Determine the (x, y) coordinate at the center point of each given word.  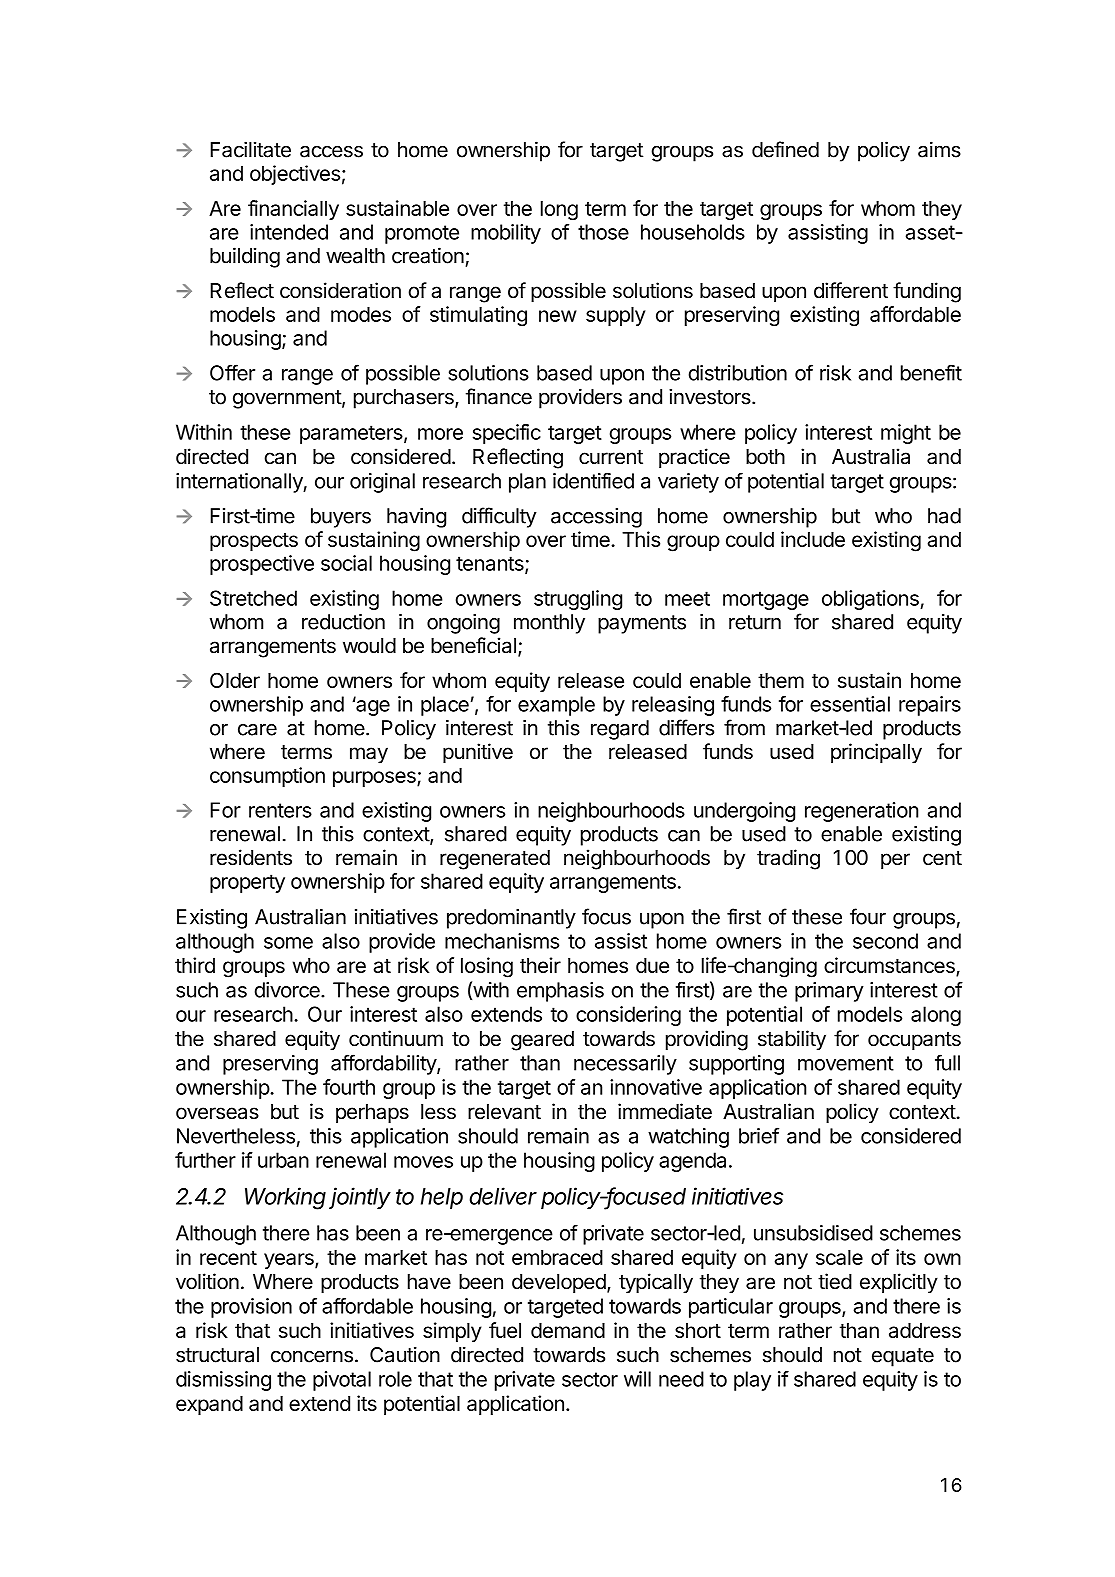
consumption (267, 777)
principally (876, 753)
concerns (312, 1356)
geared (542, 1041)
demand (568, 1330)
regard (620, 730)
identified (593, 480)
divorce (288, 990)
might (906, 434)
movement (846, 1063)
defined (785, 149)
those (603, 232)
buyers (341, 518)
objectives (295, 175)
